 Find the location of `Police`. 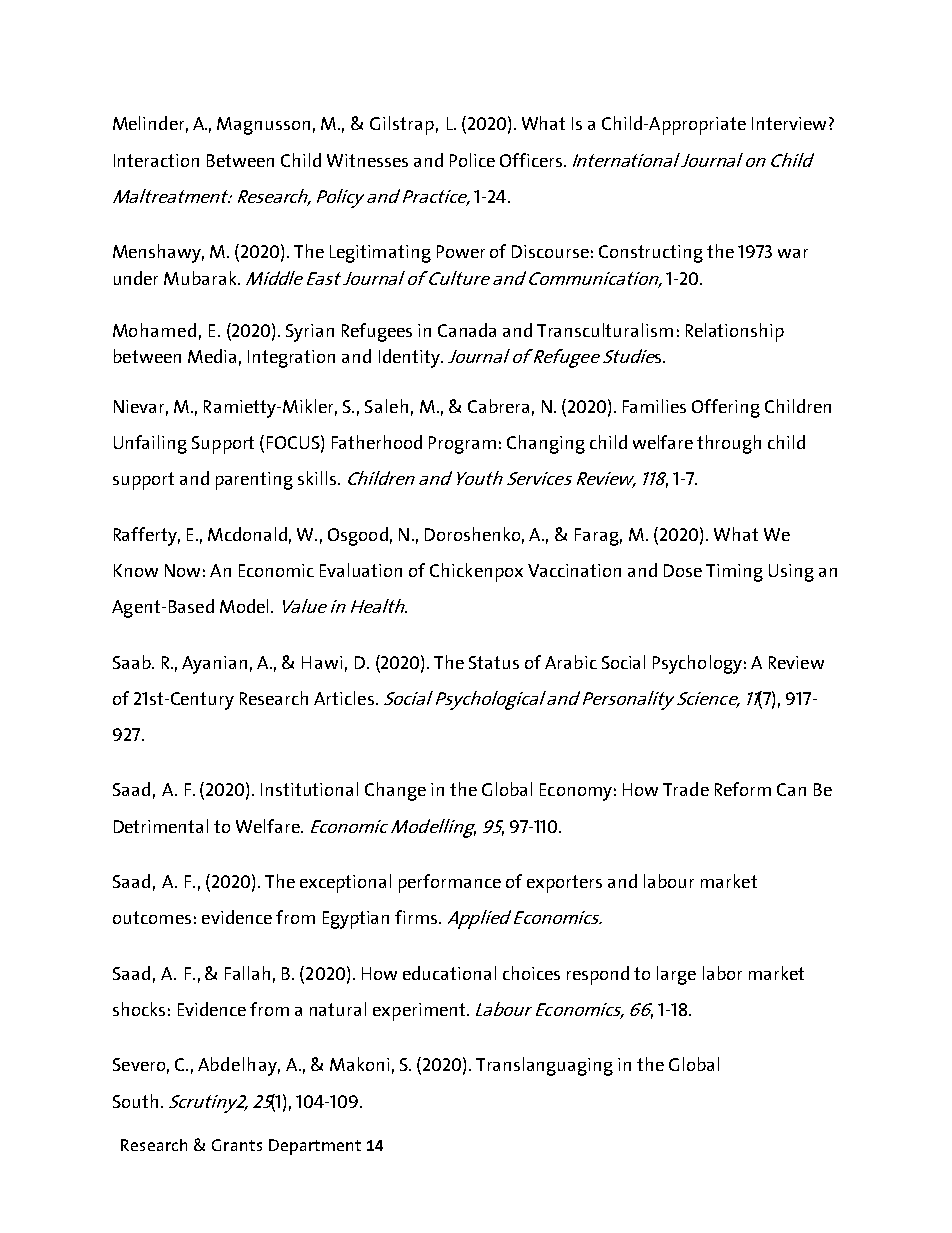

Police is located at coordinates (472, 160).
